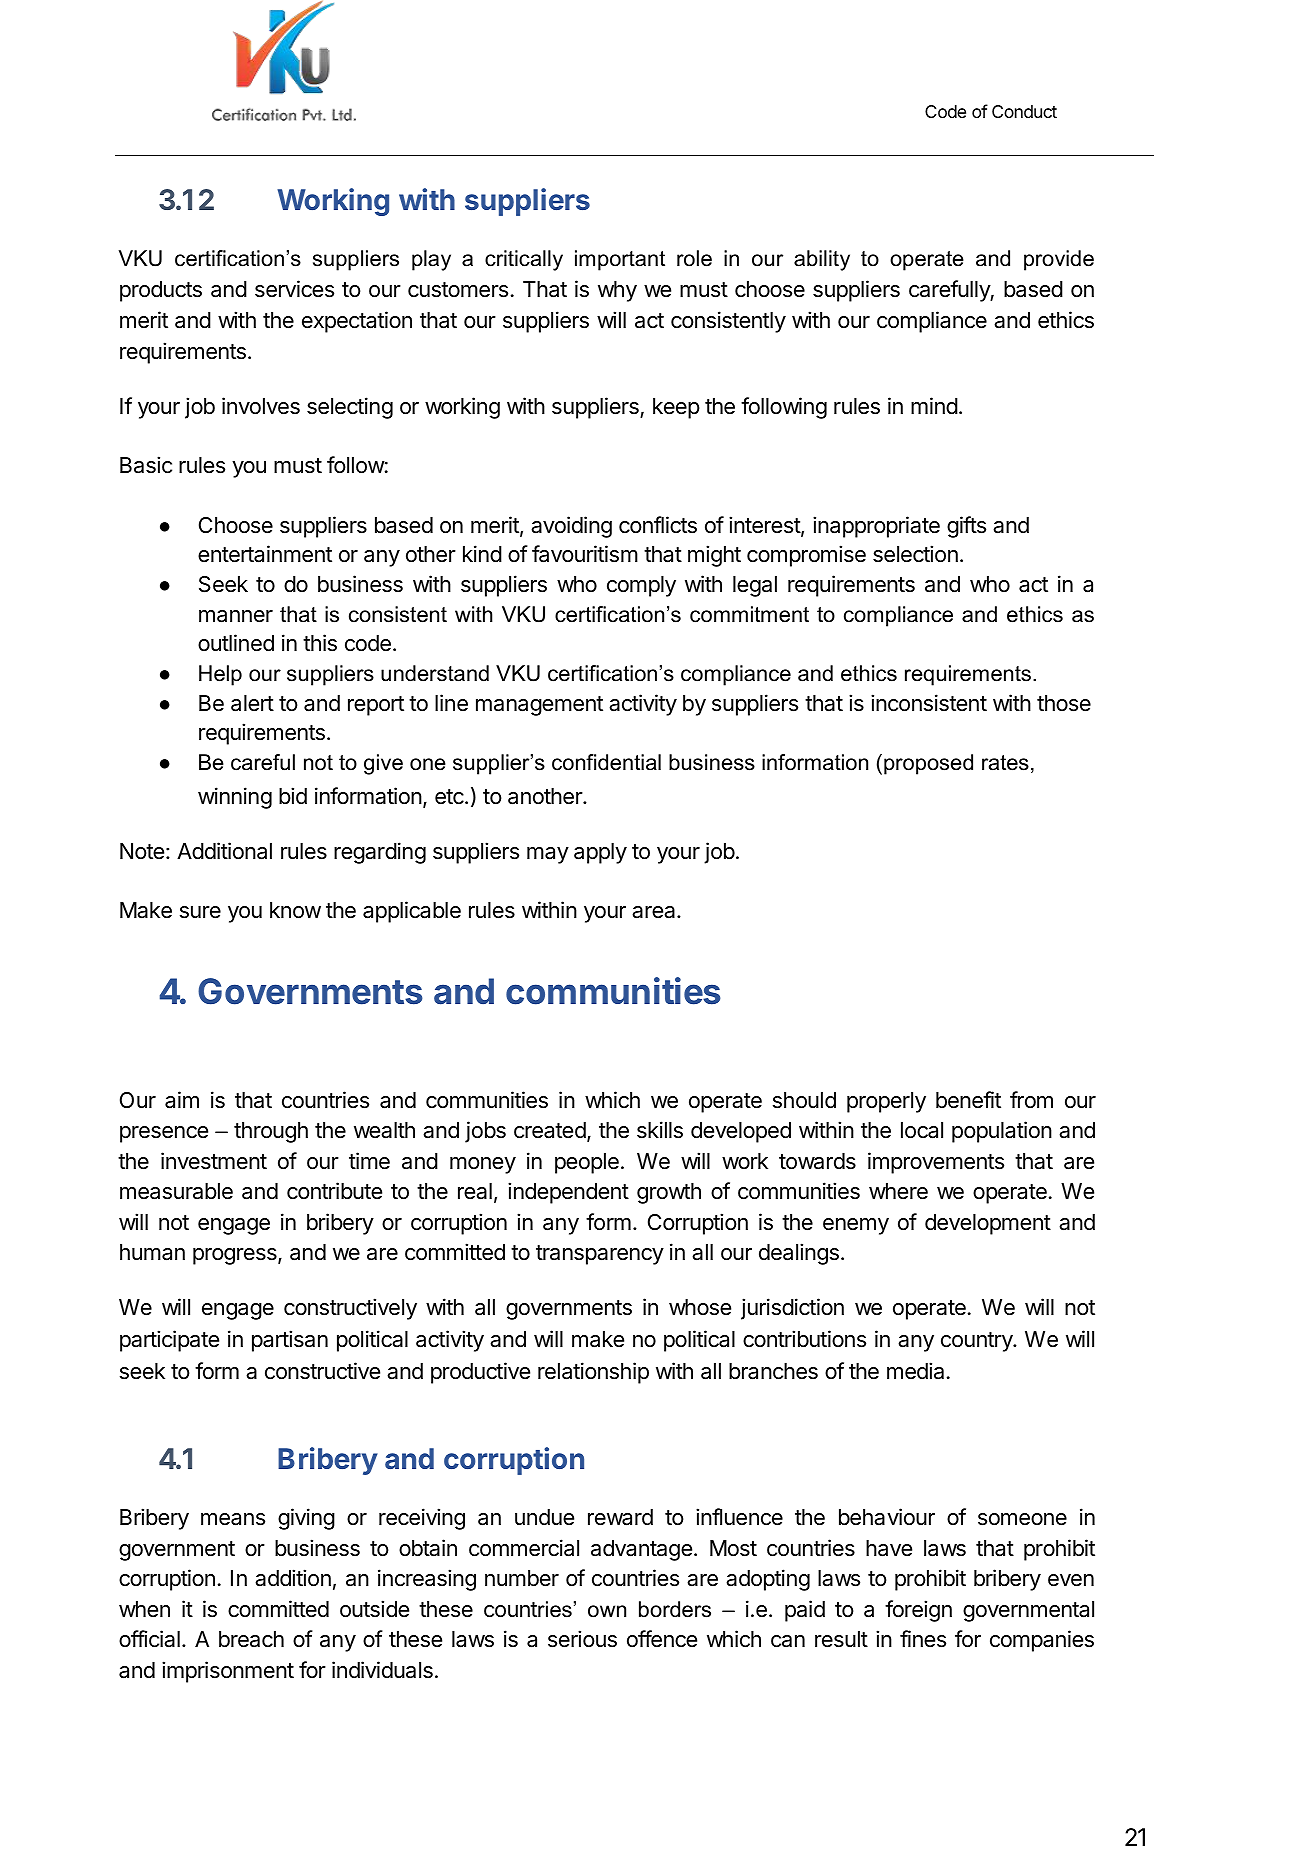 The width and height of the screenshot is (1309, 1852). What do you see at coordinates (928, 764) in the screenshot?
I see `proposed` at bounding box center [928, 764].
